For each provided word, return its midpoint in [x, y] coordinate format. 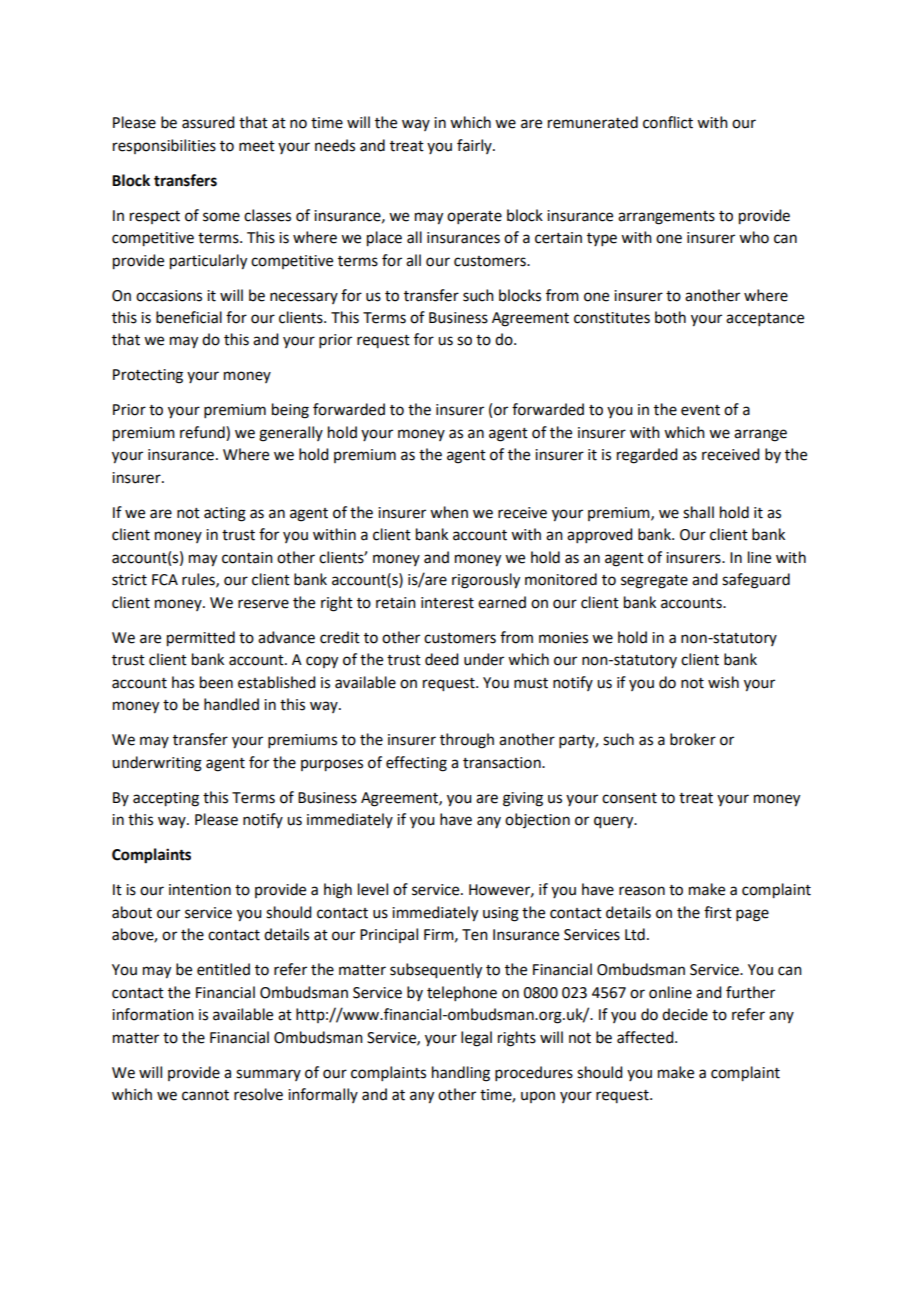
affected [646, 1037]
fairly [475, 146]
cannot [205, 1095]
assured [208, 122]
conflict [668, 122]
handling [461, 1074]
